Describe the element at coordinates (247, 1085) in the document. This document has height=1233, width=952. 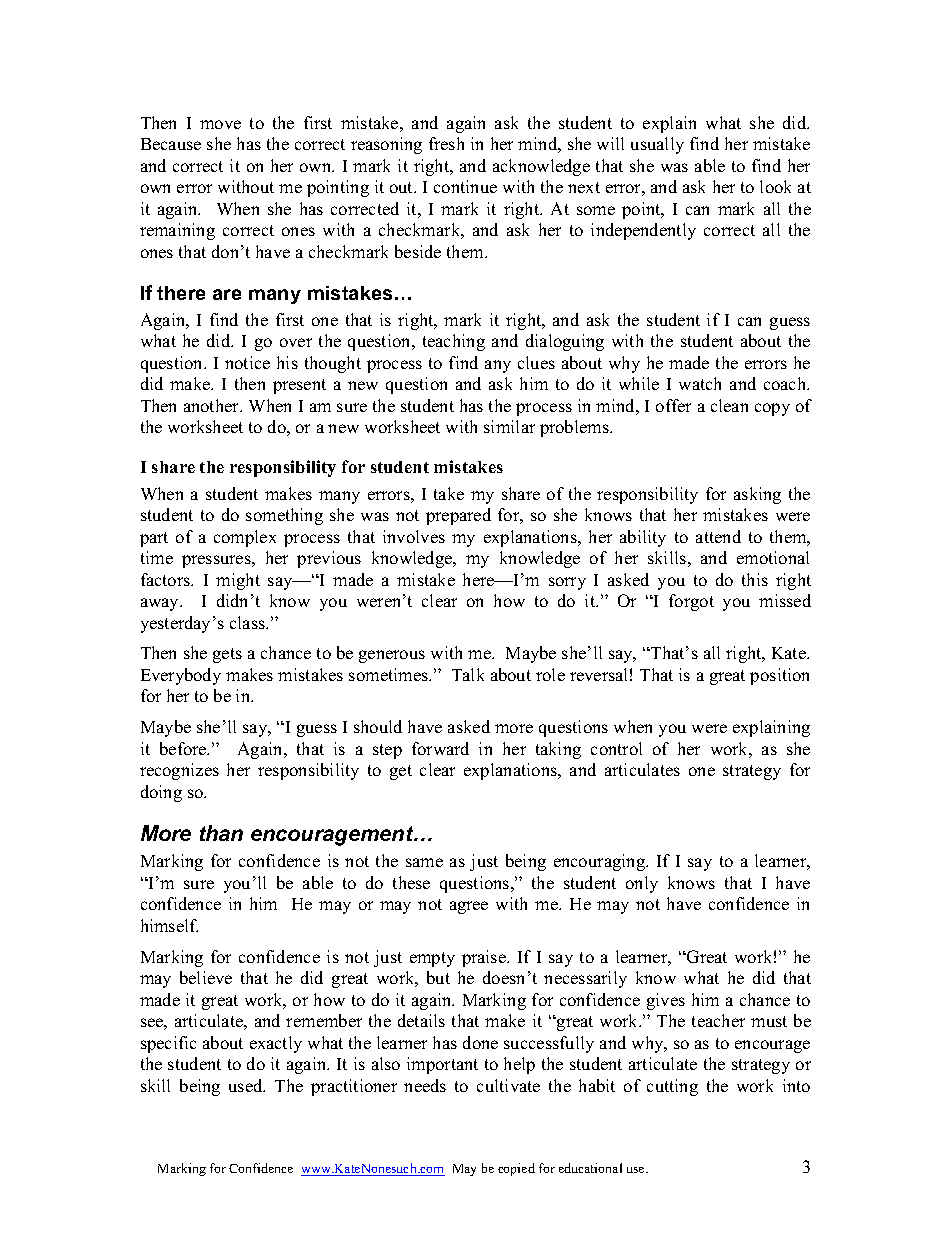
I see `used` at that location.
